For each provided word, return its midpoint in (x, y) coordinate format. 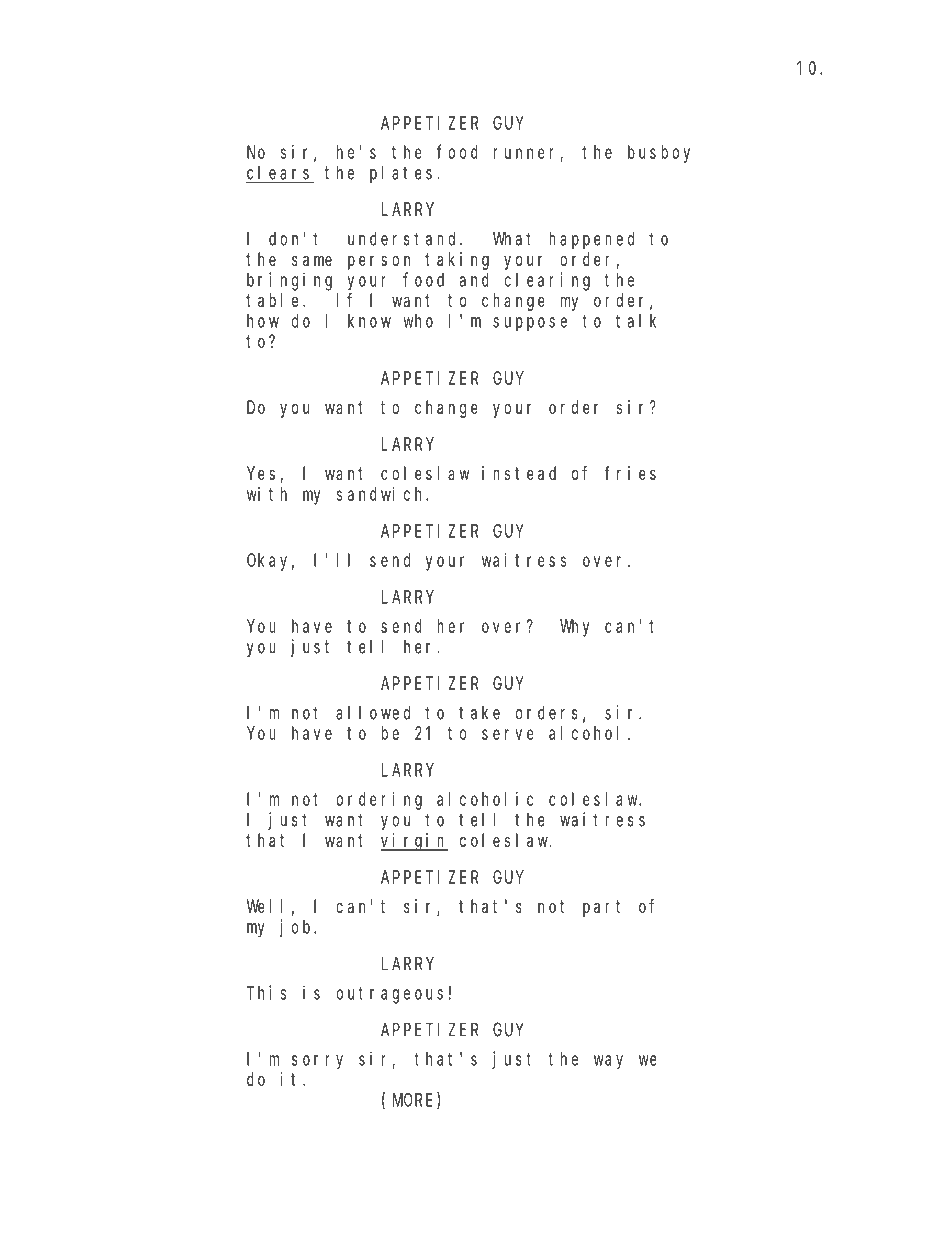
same (312, 260)
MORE (415, 1101)
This (266, 992)
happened (591, 240)
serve (508, 734)
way (608, 1062)
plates (401, 174)
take (479, 712)
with (267, 494)
